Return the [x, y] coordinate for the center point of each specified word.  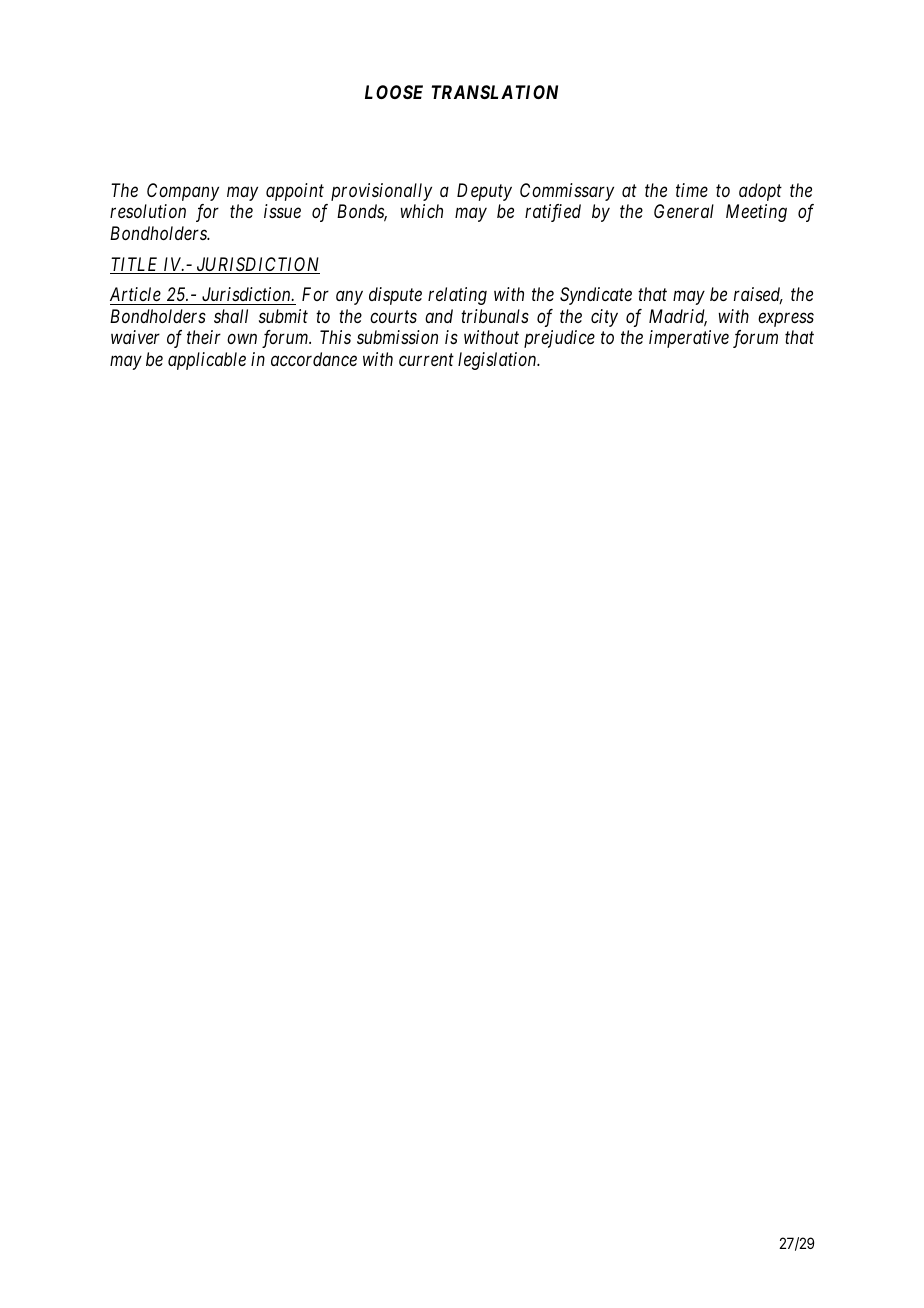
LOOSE [394, 92]
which [421, 211]
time [692, 190]
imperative [689, 339]
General [684, 211]
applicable [207, 361]
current [426, 360]
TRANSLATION [495, 92]
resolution [148, 211]
